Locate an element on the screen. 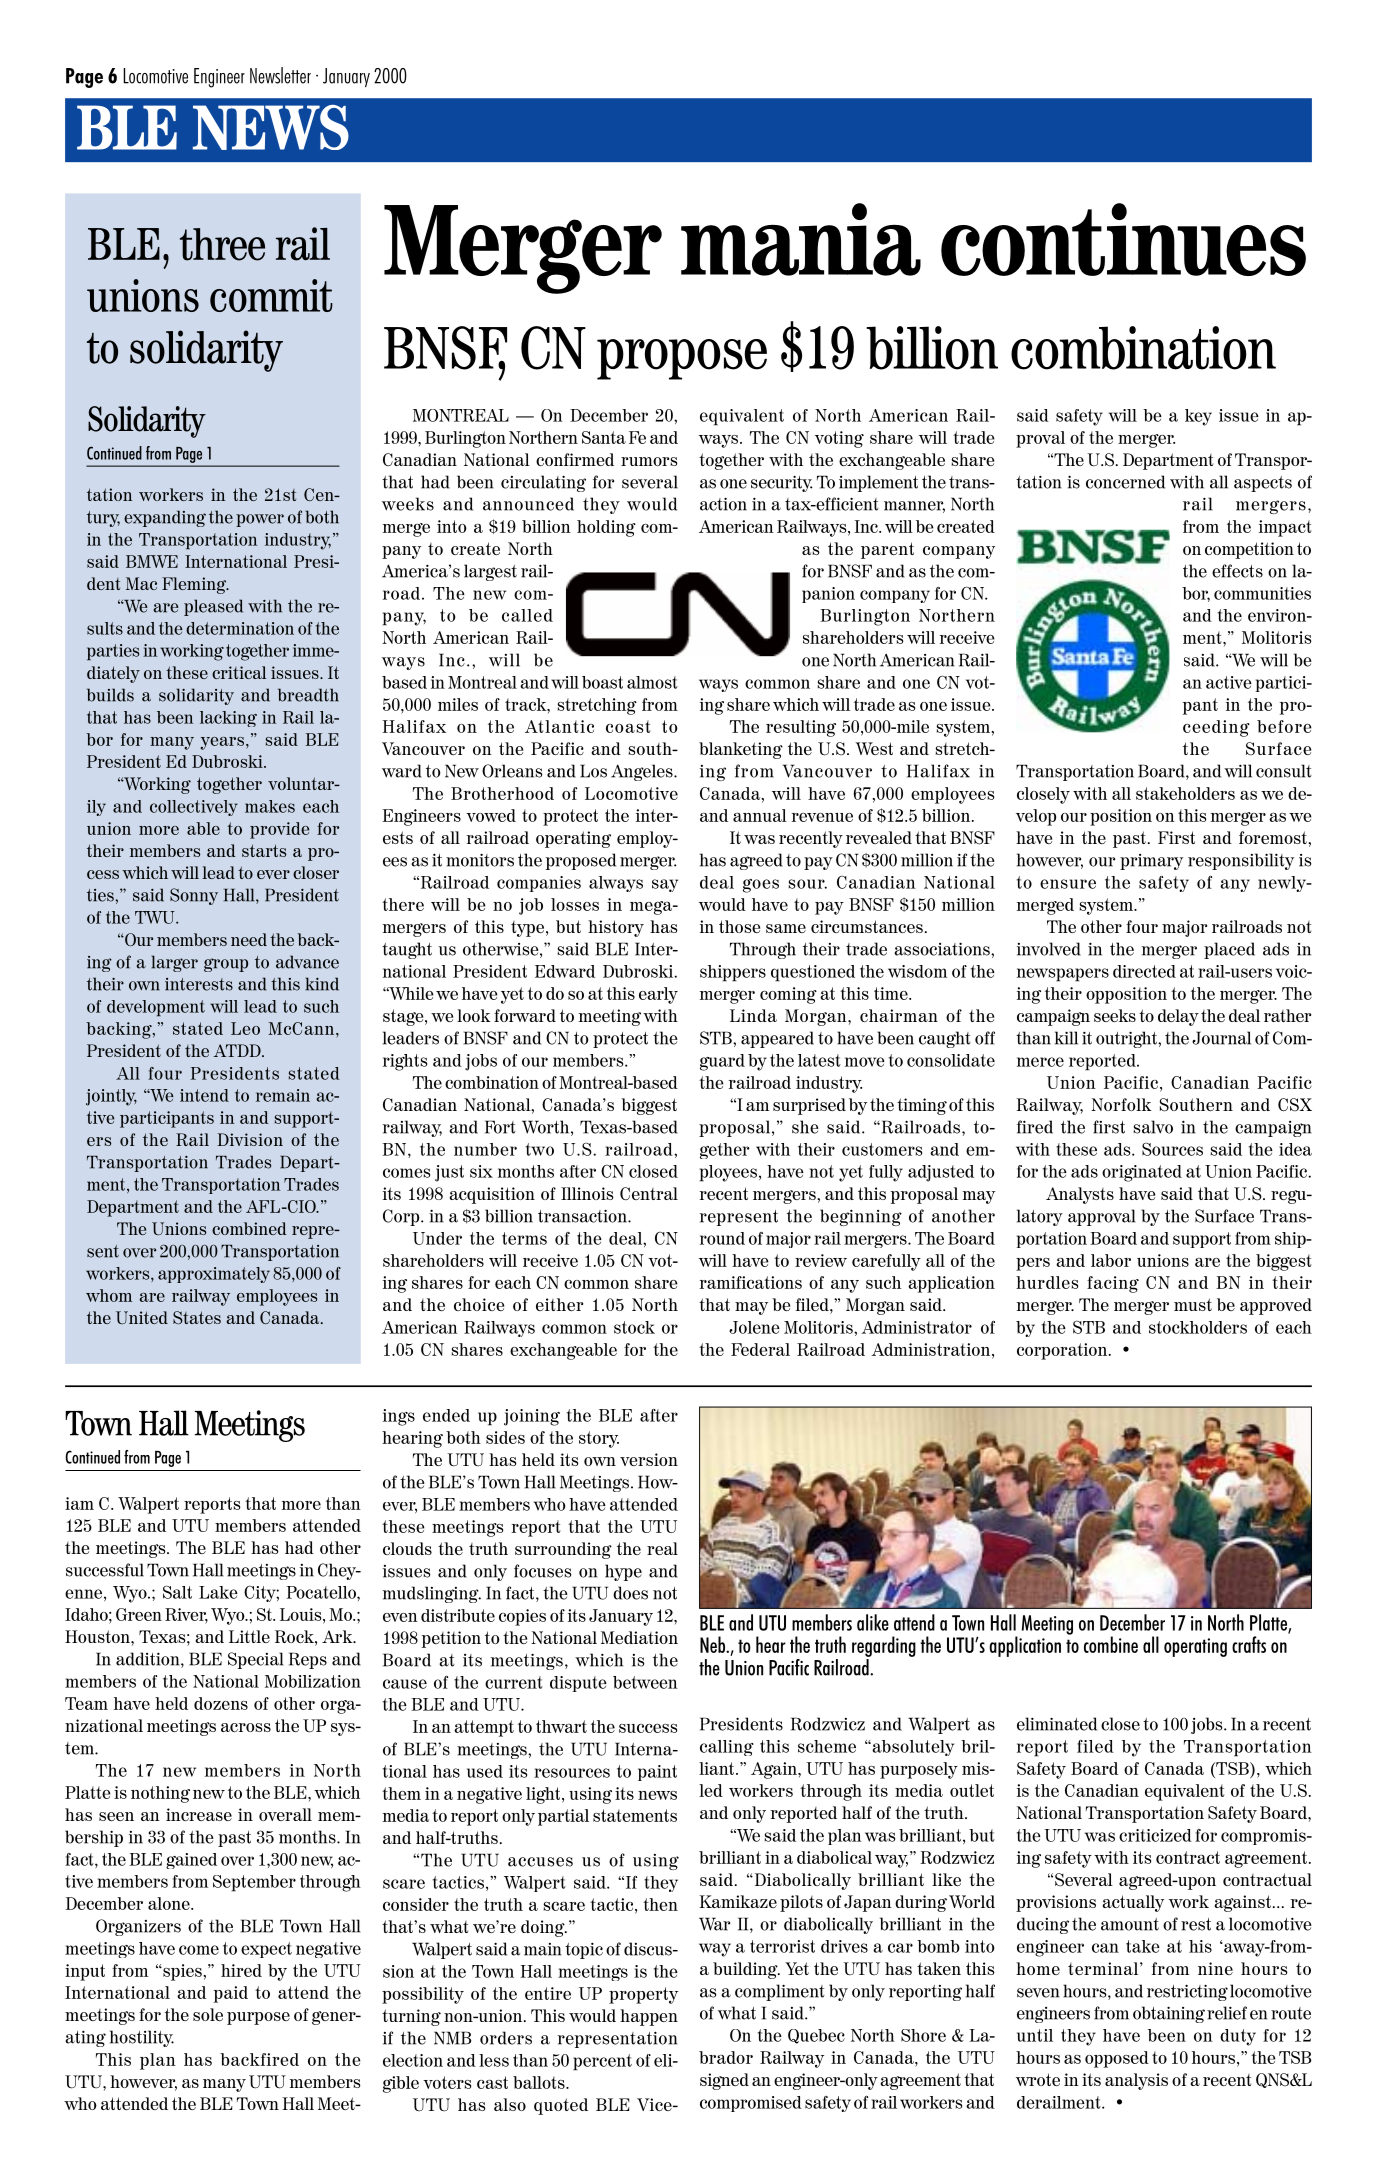  Central is located at coordinates (649, 1194).
